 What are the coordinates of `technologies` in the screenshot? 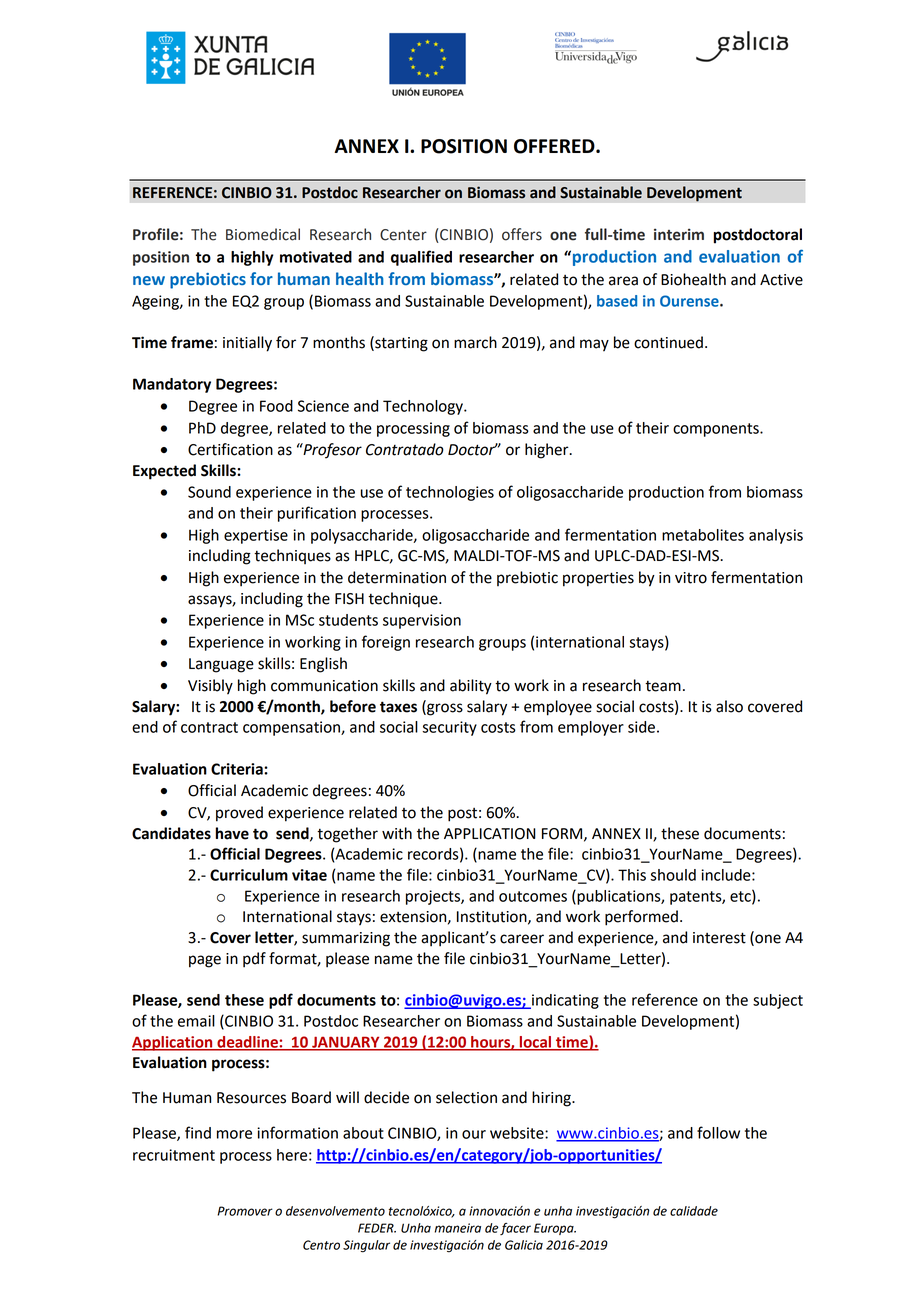 It's located at (450, 493).
